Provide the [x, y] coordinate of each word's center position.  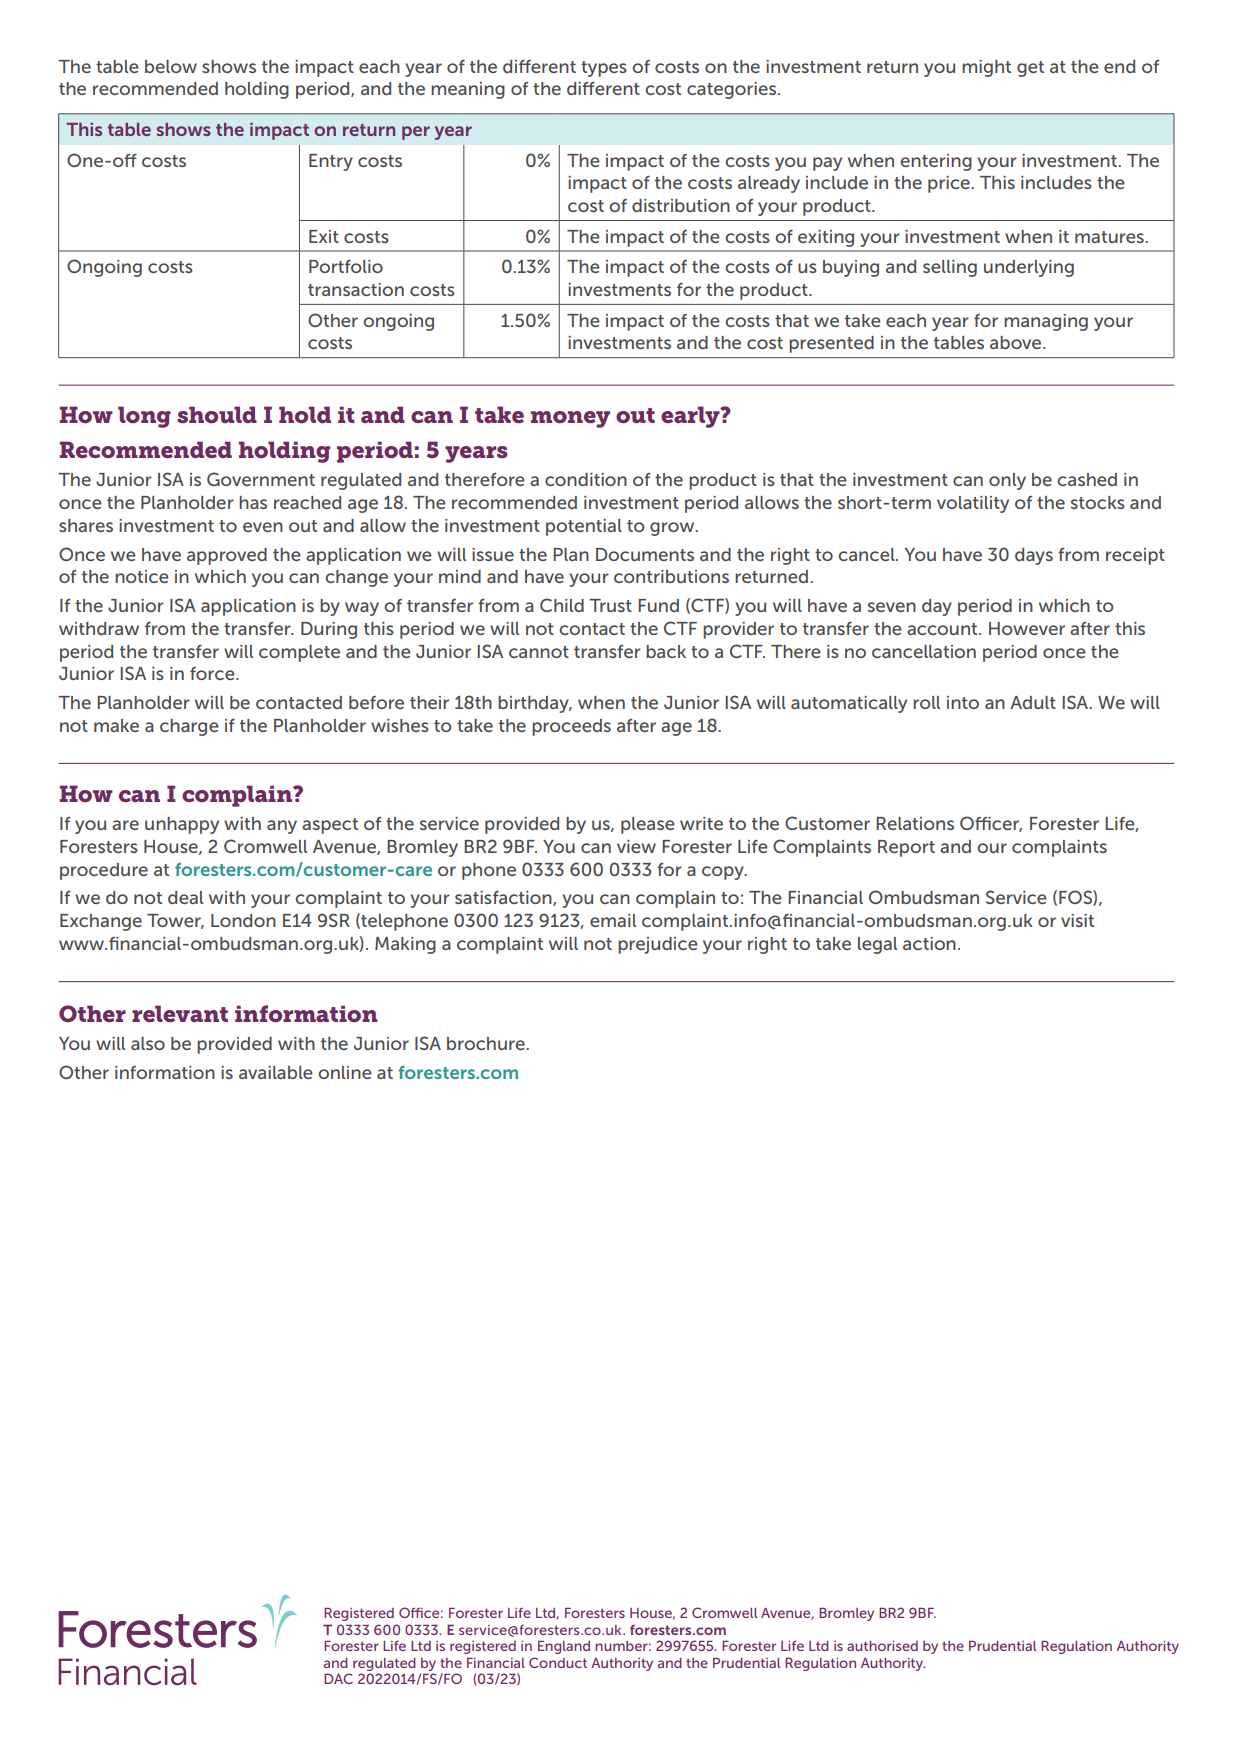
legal [877, 945]
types [604, 69]
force [213, 673]
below [171, 66]
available [276, 1072]
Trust [610, 605]
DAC [338, 1678]
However [1027, 628]
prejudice [658, 945]
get [1030, 69]
